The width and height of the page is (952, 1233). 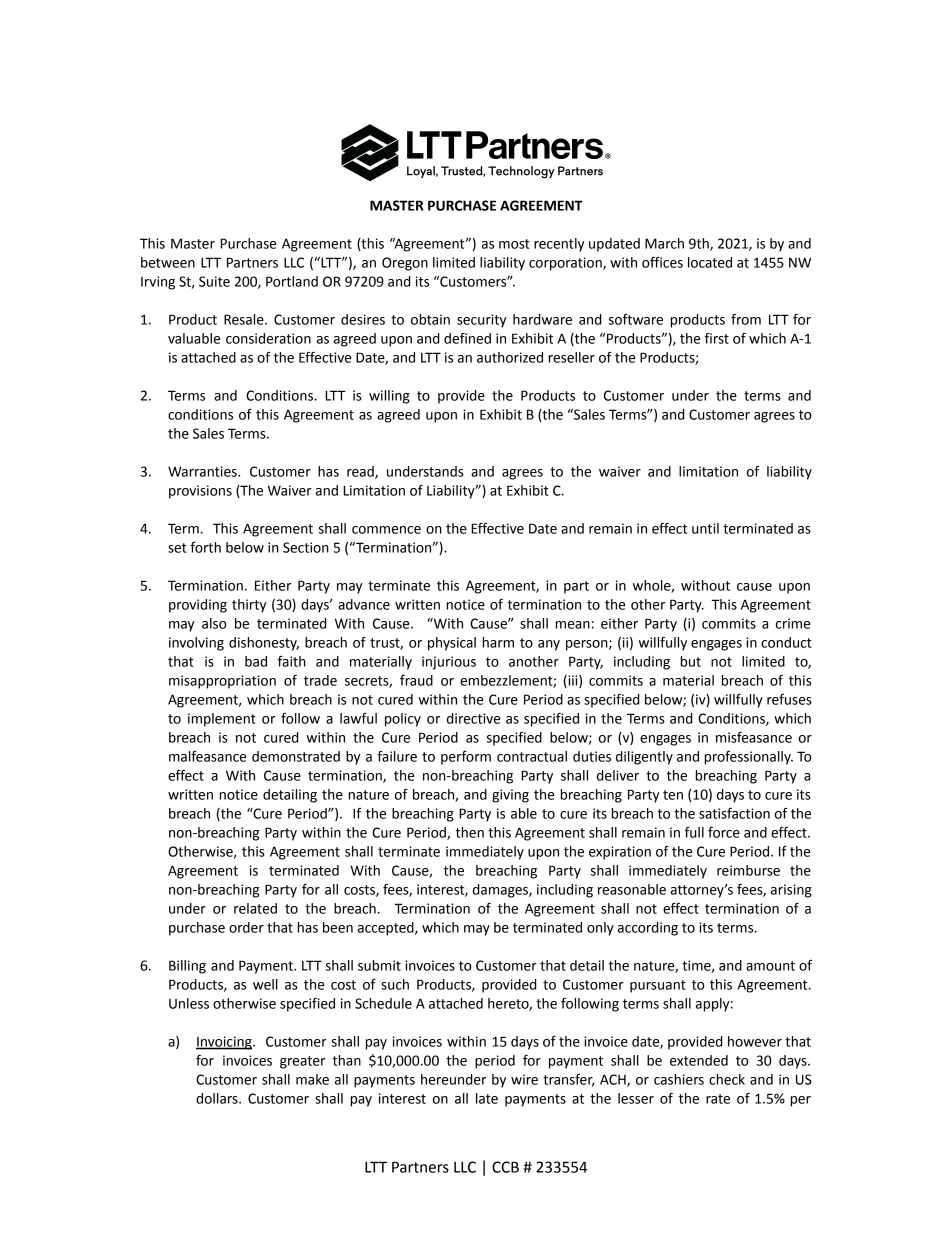 I want to click on directive, so click(x=473, y=718).
